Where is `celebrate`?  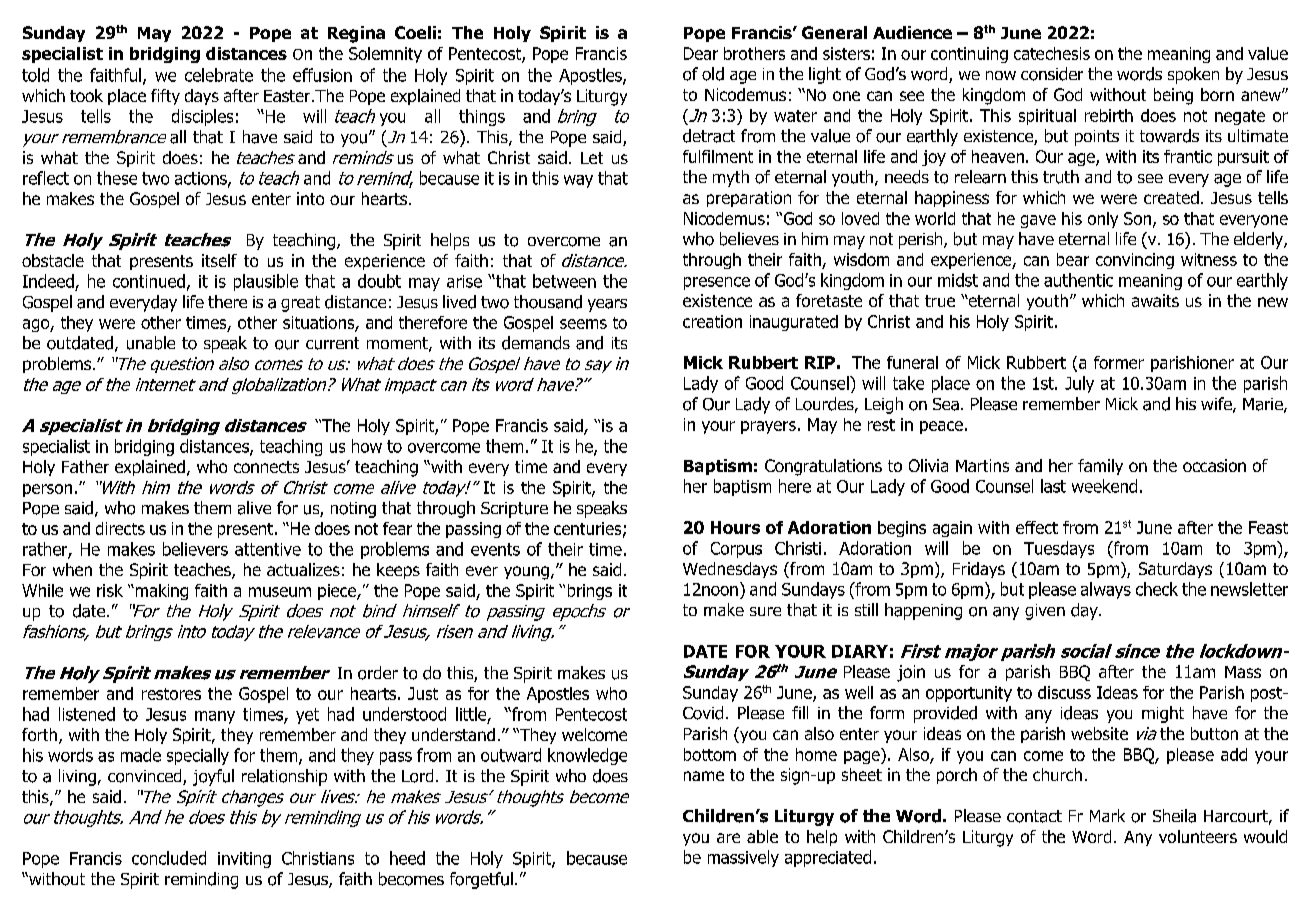 celebrate is located at coordinates (219, 75).
